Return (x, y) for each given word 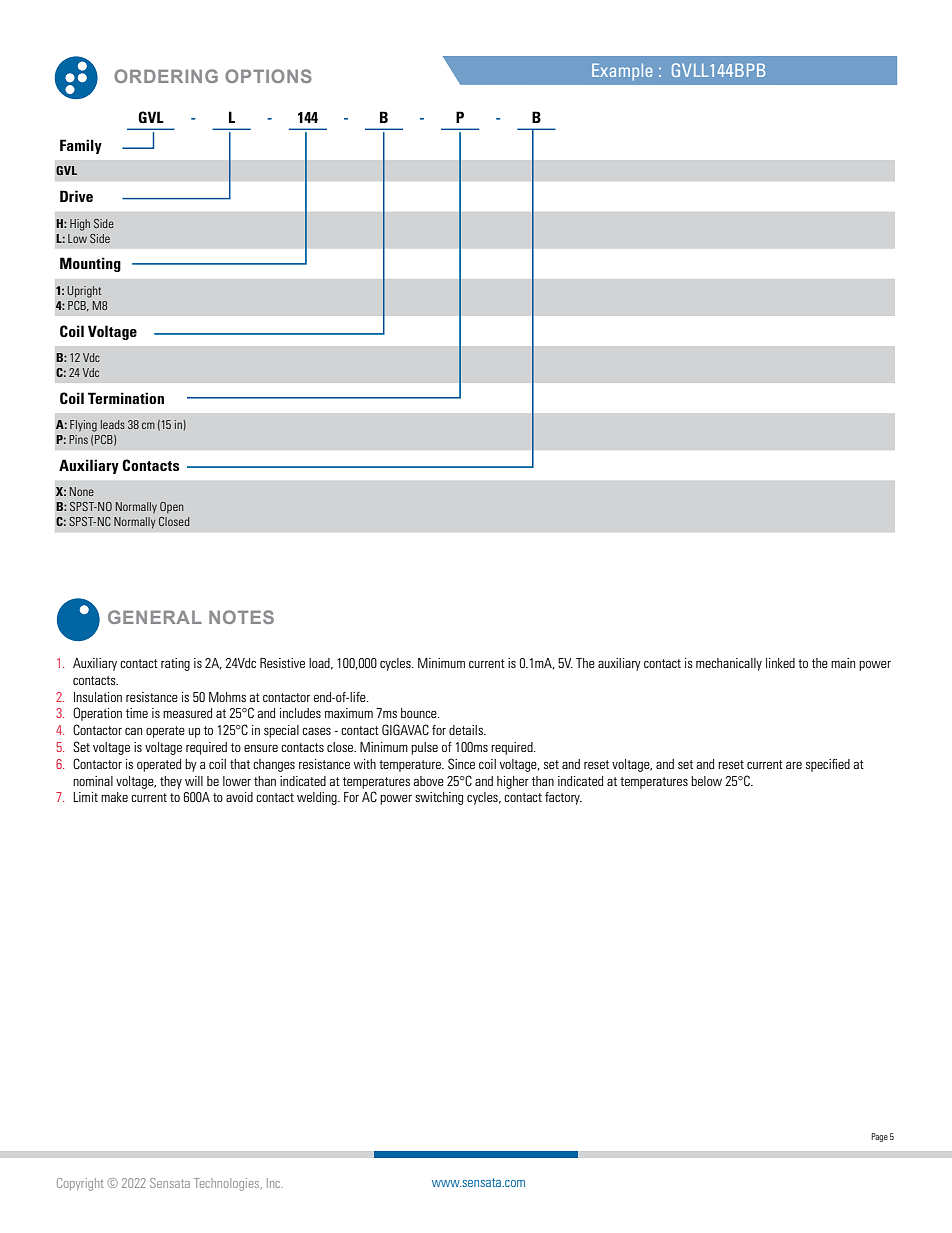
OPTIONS (268, 76)
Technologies (228, 1184)
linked (780, 663)
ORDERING (166, 76)
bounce (420, 713)
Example (622, 72)
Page (879, 1137)
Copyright (80, 1184)
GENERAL (155, 617)
